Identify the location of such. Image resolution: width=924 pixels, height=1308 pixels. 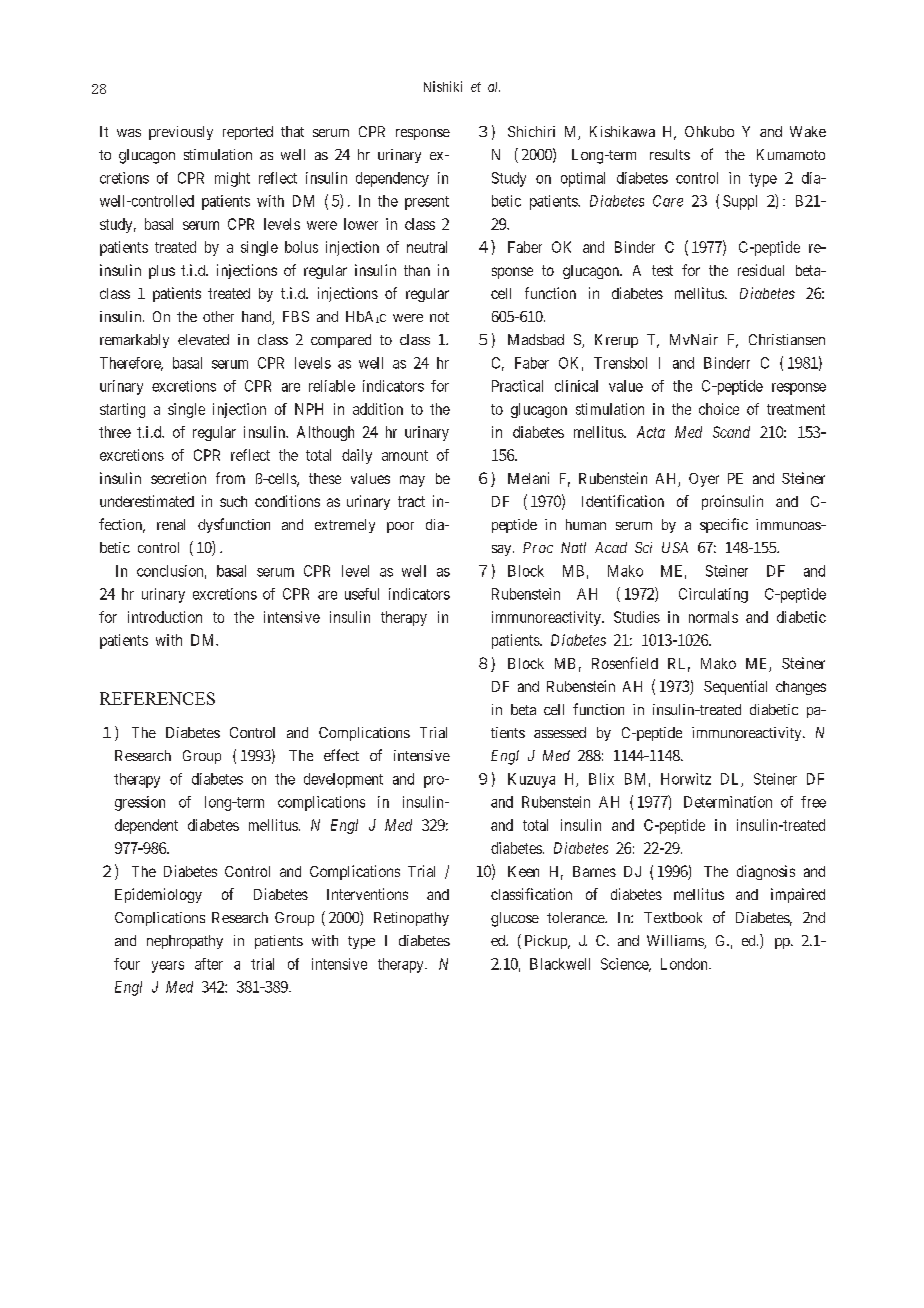
(233, 501).
